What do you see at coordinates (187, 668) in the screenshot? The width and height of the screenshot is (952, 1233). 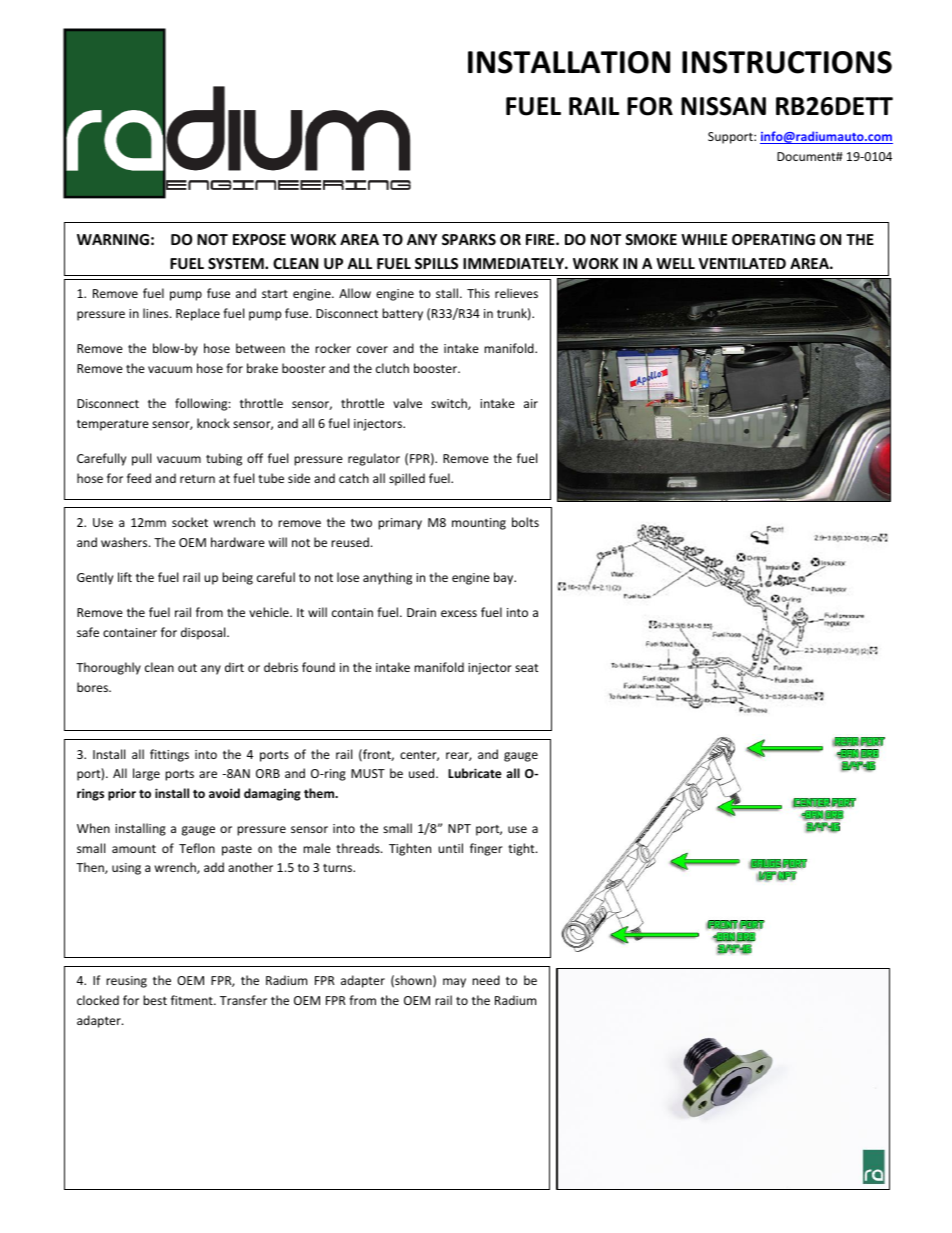 I see `out` at bounding box center [187, 668].
